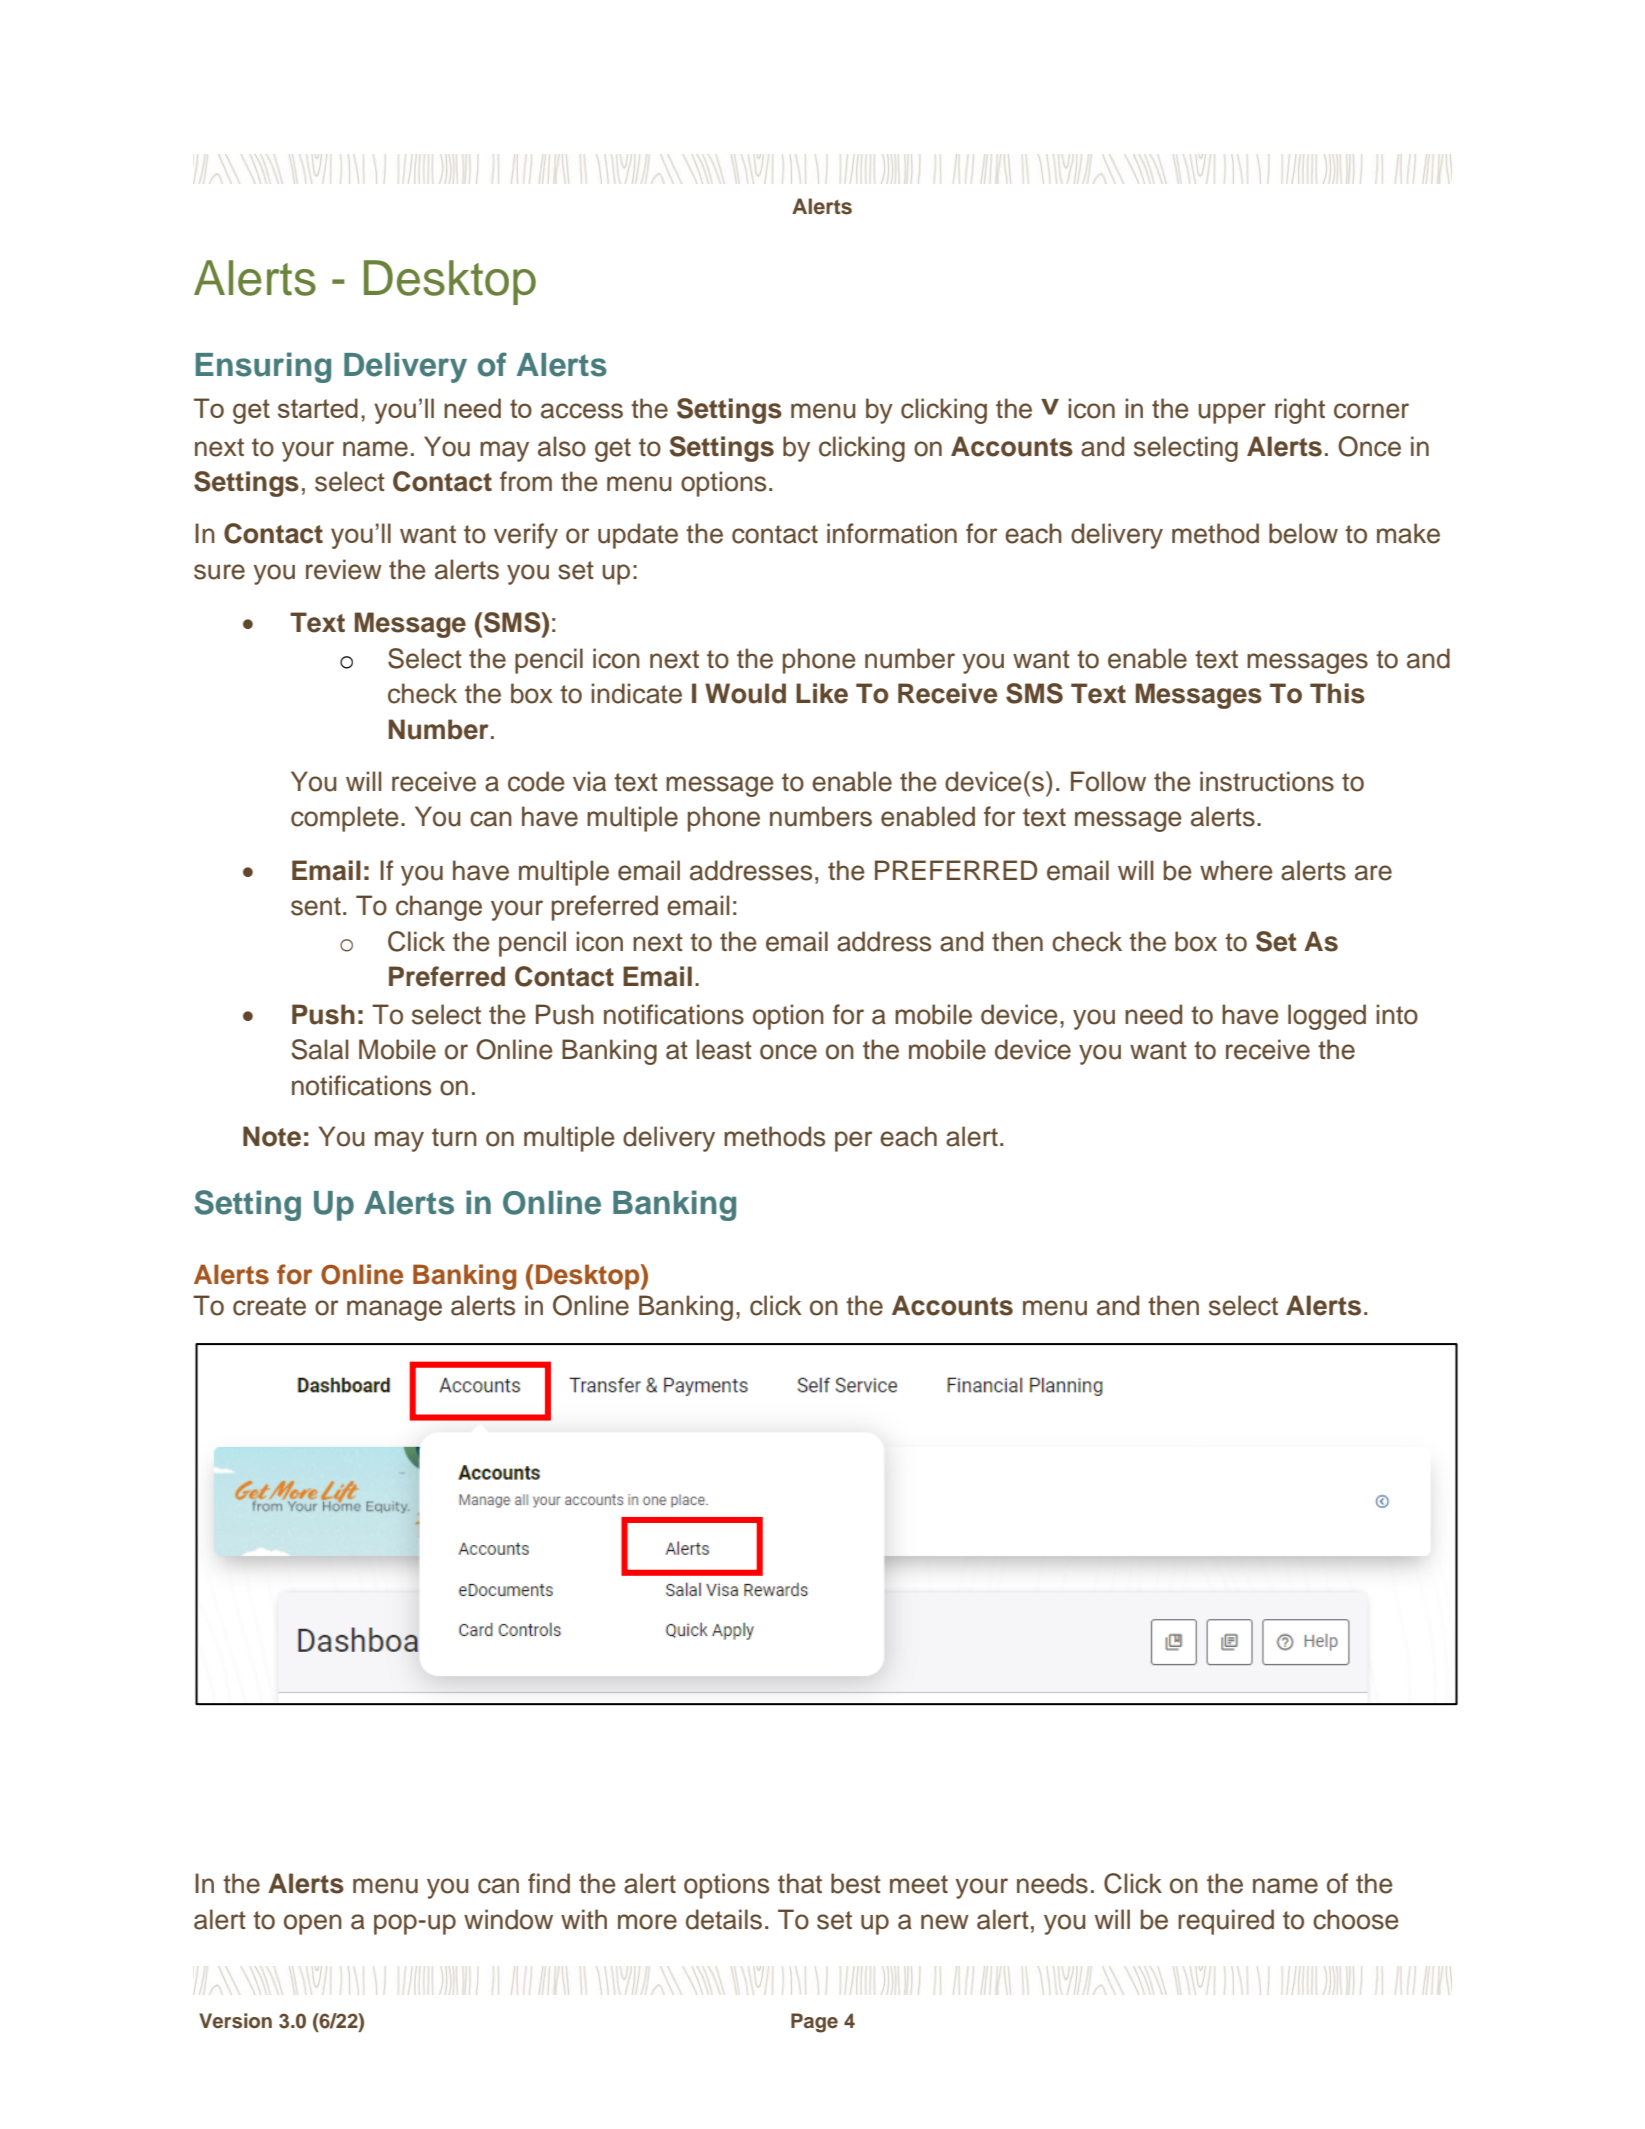  Describe the element at coordinates (1327, 1017) in the screenshot. I see `logged` at that location.
